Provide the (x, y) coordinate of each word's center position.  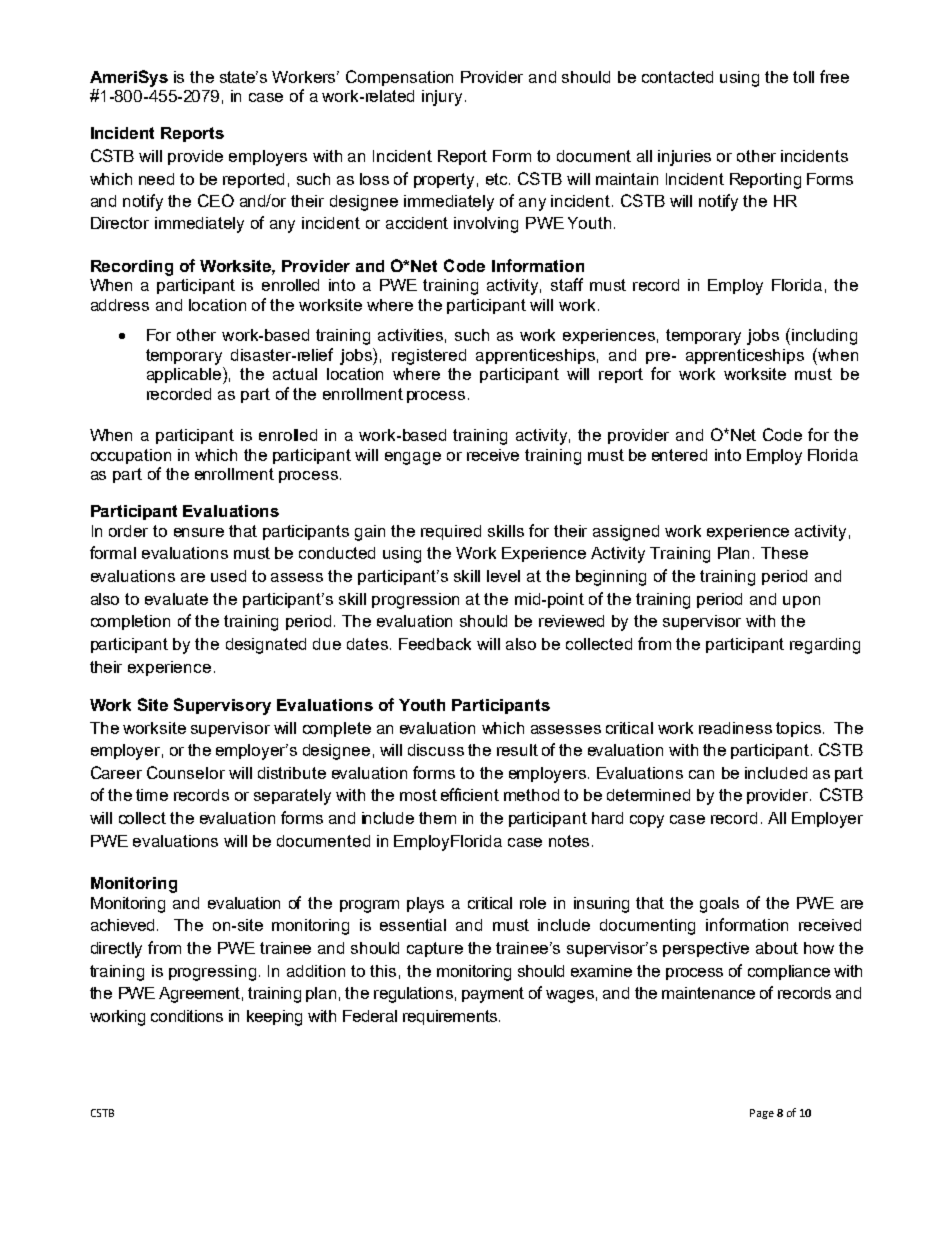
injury (442, 98)
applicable (185, 375)
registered (429, 357)
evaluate (176, 599)
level (503, 576)
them (437, 818)
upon (801, 602)
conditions (187, 1016)
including (824, 337)
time (152, 795)
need (156, 179)
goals (719, 905)
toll (803, 77)
